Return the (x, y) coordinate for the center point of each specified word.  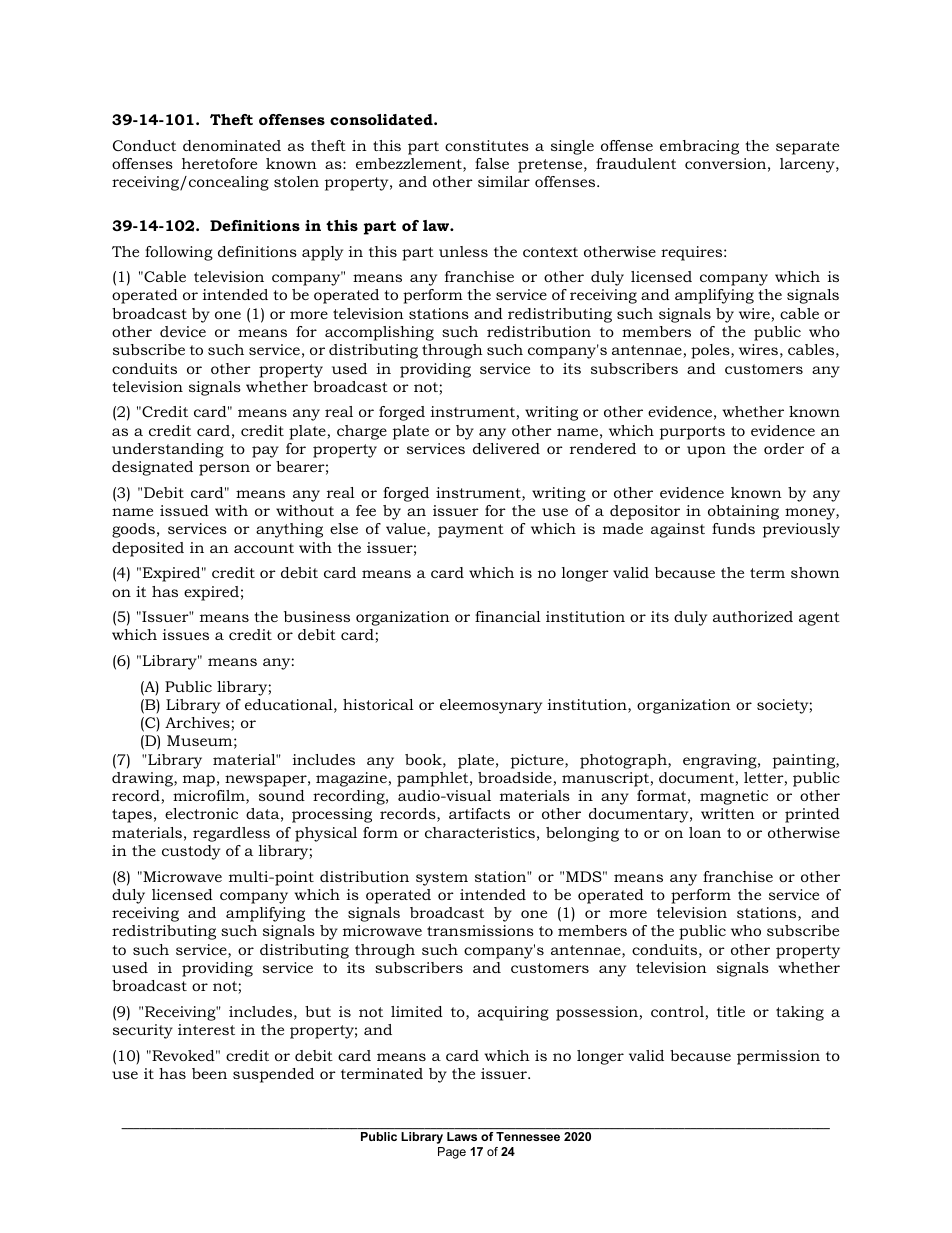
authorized (753, 616)
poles (711, 351)
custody (191, 852)
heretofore (219, 163)
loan (705, 832)
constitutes (487, 145)
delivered (506, 448)
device (183, 331)
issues (186, 634)
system (442, 879)
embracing (699, 147)
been (209, 1073)
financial (508, 616)
